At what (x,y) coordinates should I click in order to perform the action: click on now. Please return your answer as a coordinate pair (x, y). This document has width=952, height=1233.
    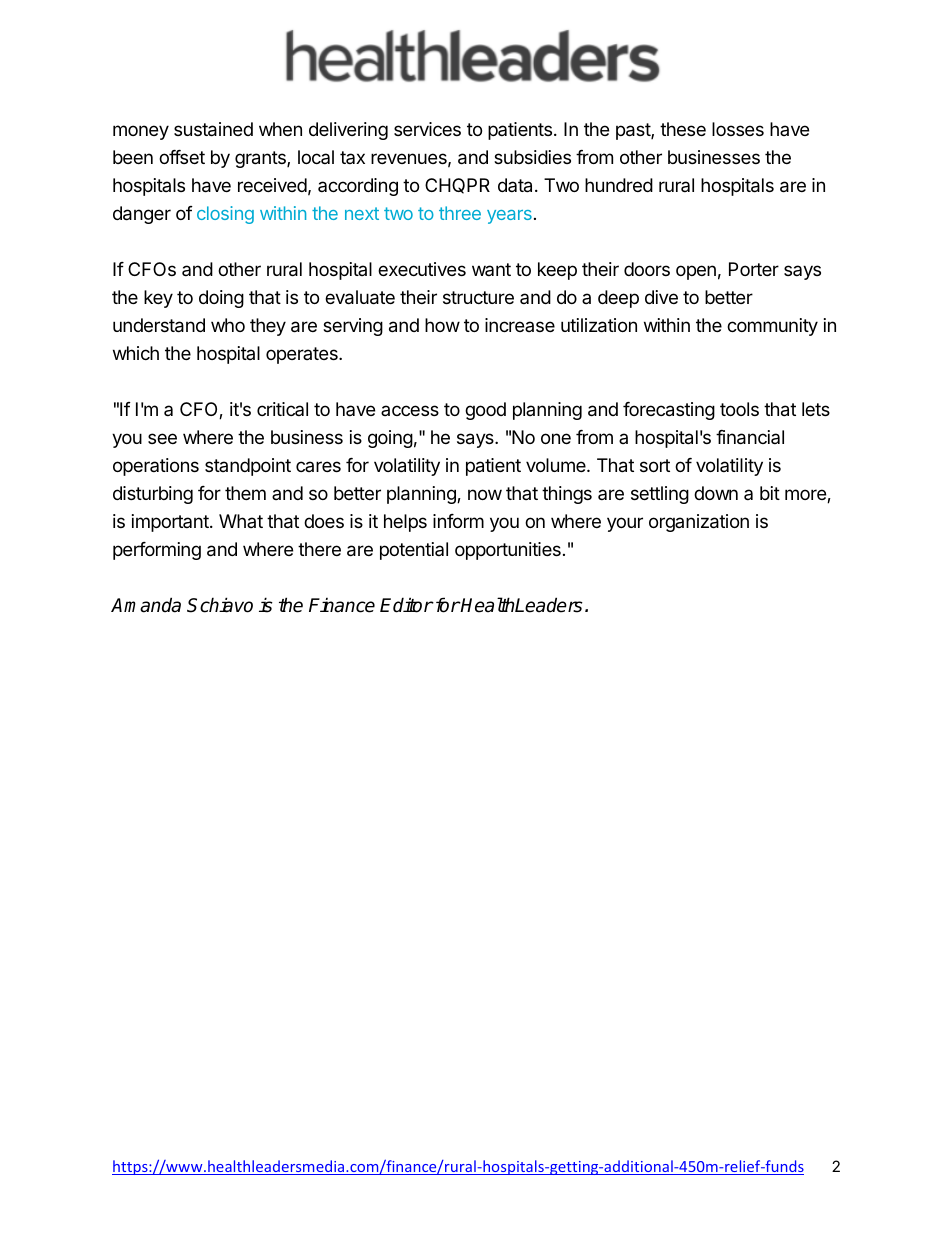
    Looking at the image, I should click on (485, 494).
